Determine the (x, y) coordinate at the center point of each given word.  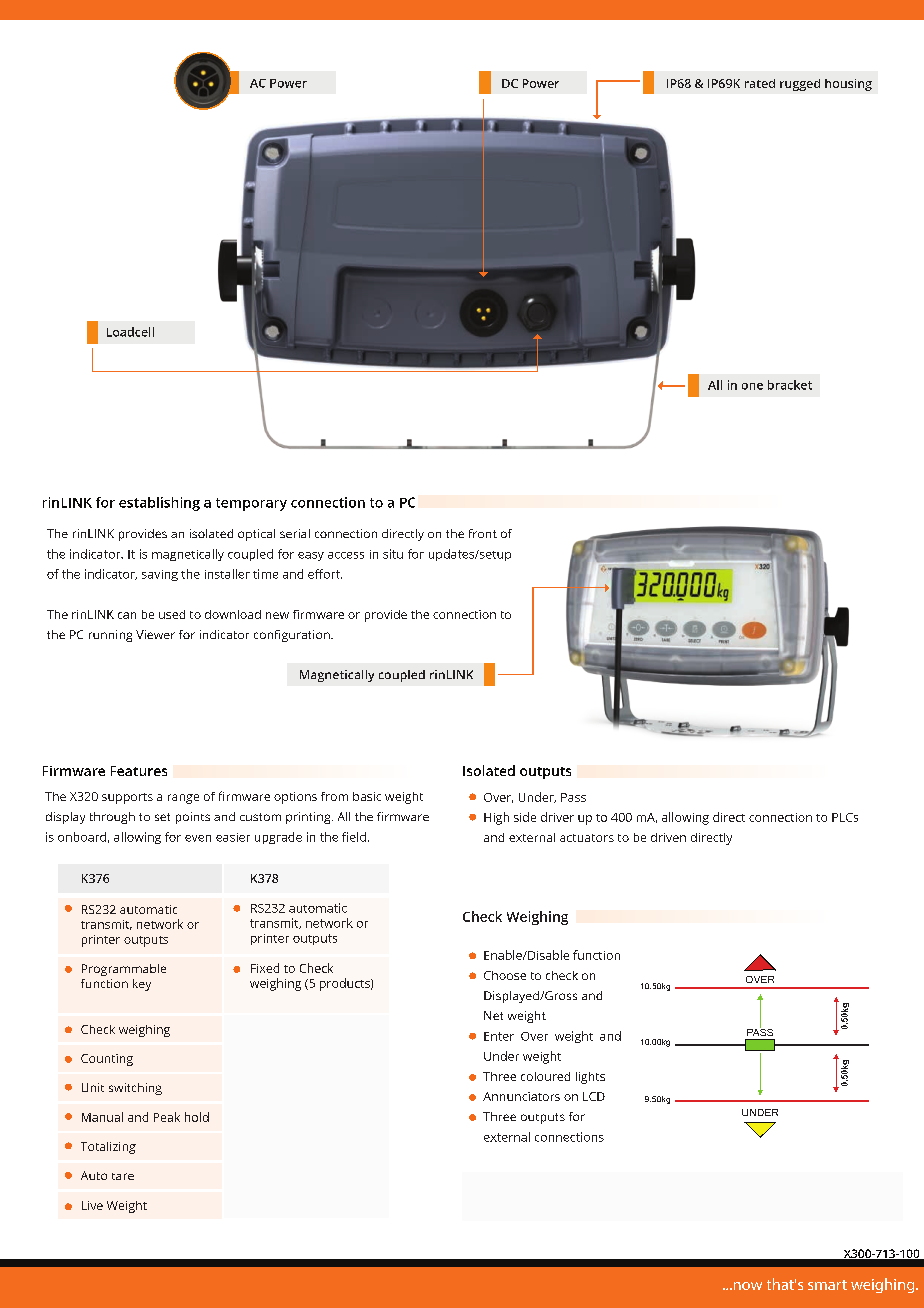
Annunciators (521, 1096)
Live (92, 1205)
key (142, 985)
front (483, 533)
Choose (505, 975)
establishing (159, 504)
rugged (800, 85)
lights (590, 1078)
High (496, 818)
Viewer (155, 634)
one (752, 386)
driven (668, 837)
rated (760, 83)
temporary (251, 504)
